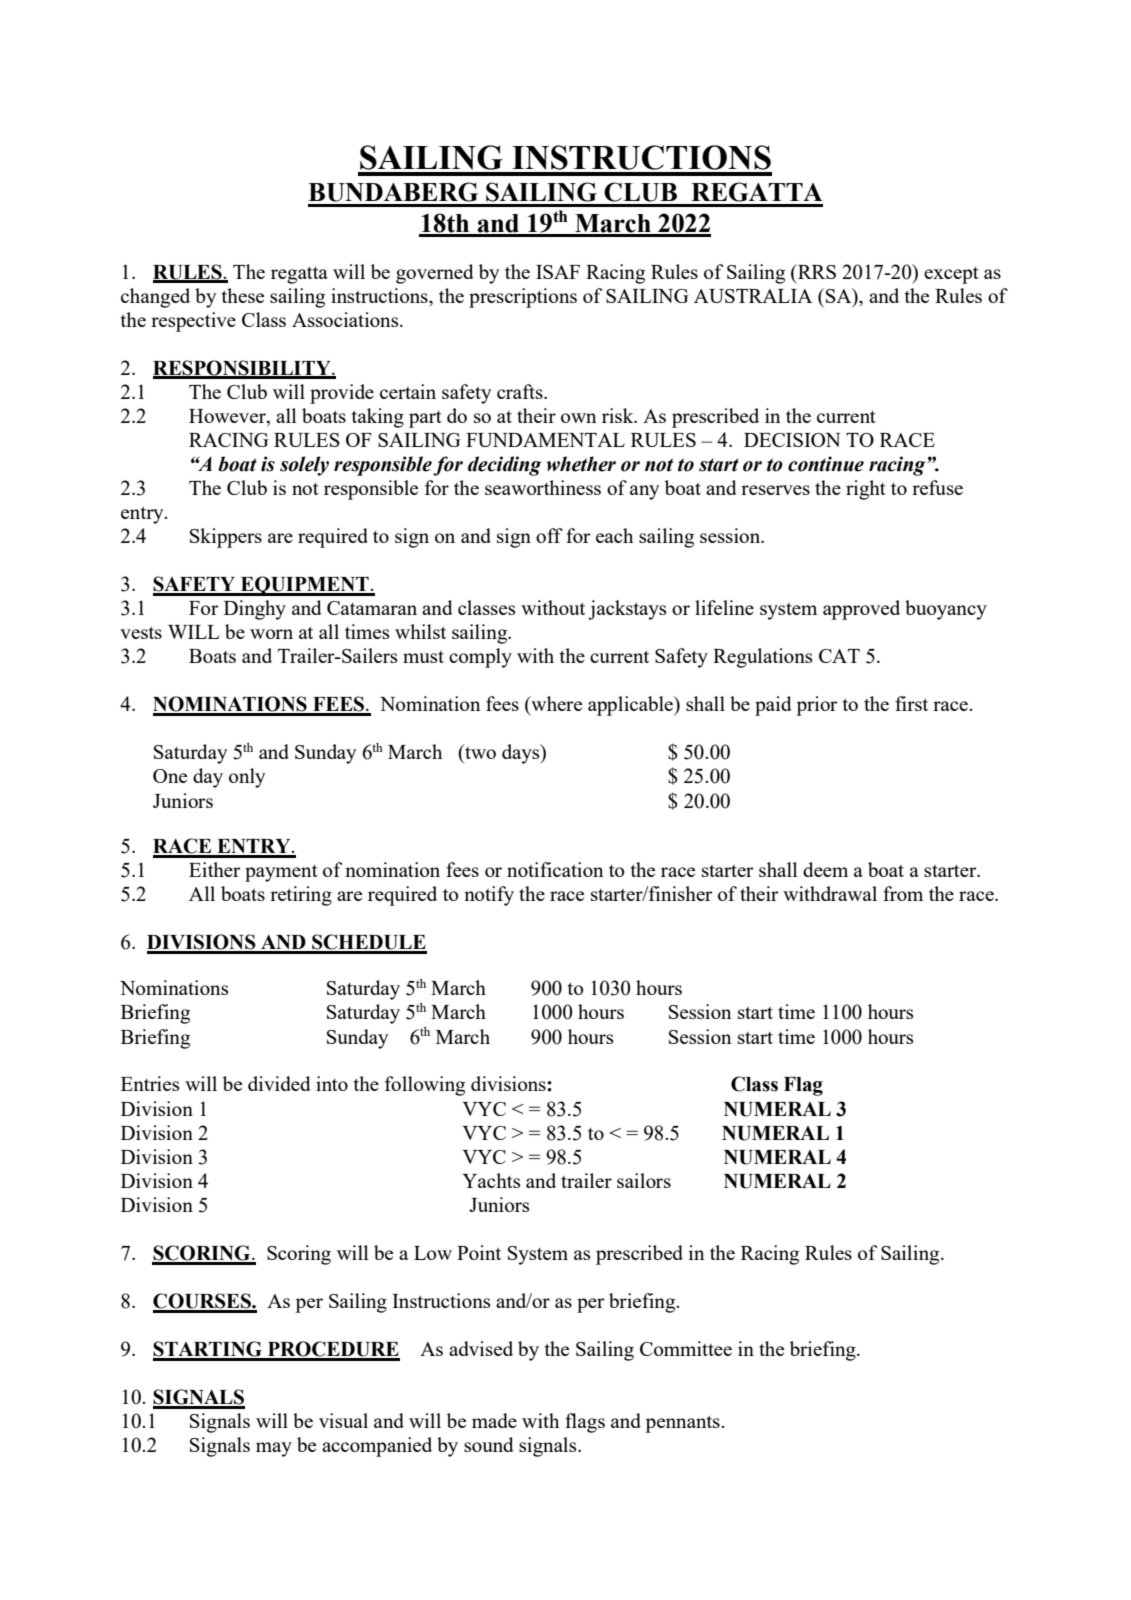 This screenshot has height=1600, width=1131. What do you see at coordinates (274, 1449) in the screenshot?
I see `may` at bounding box center [274, 1449].
